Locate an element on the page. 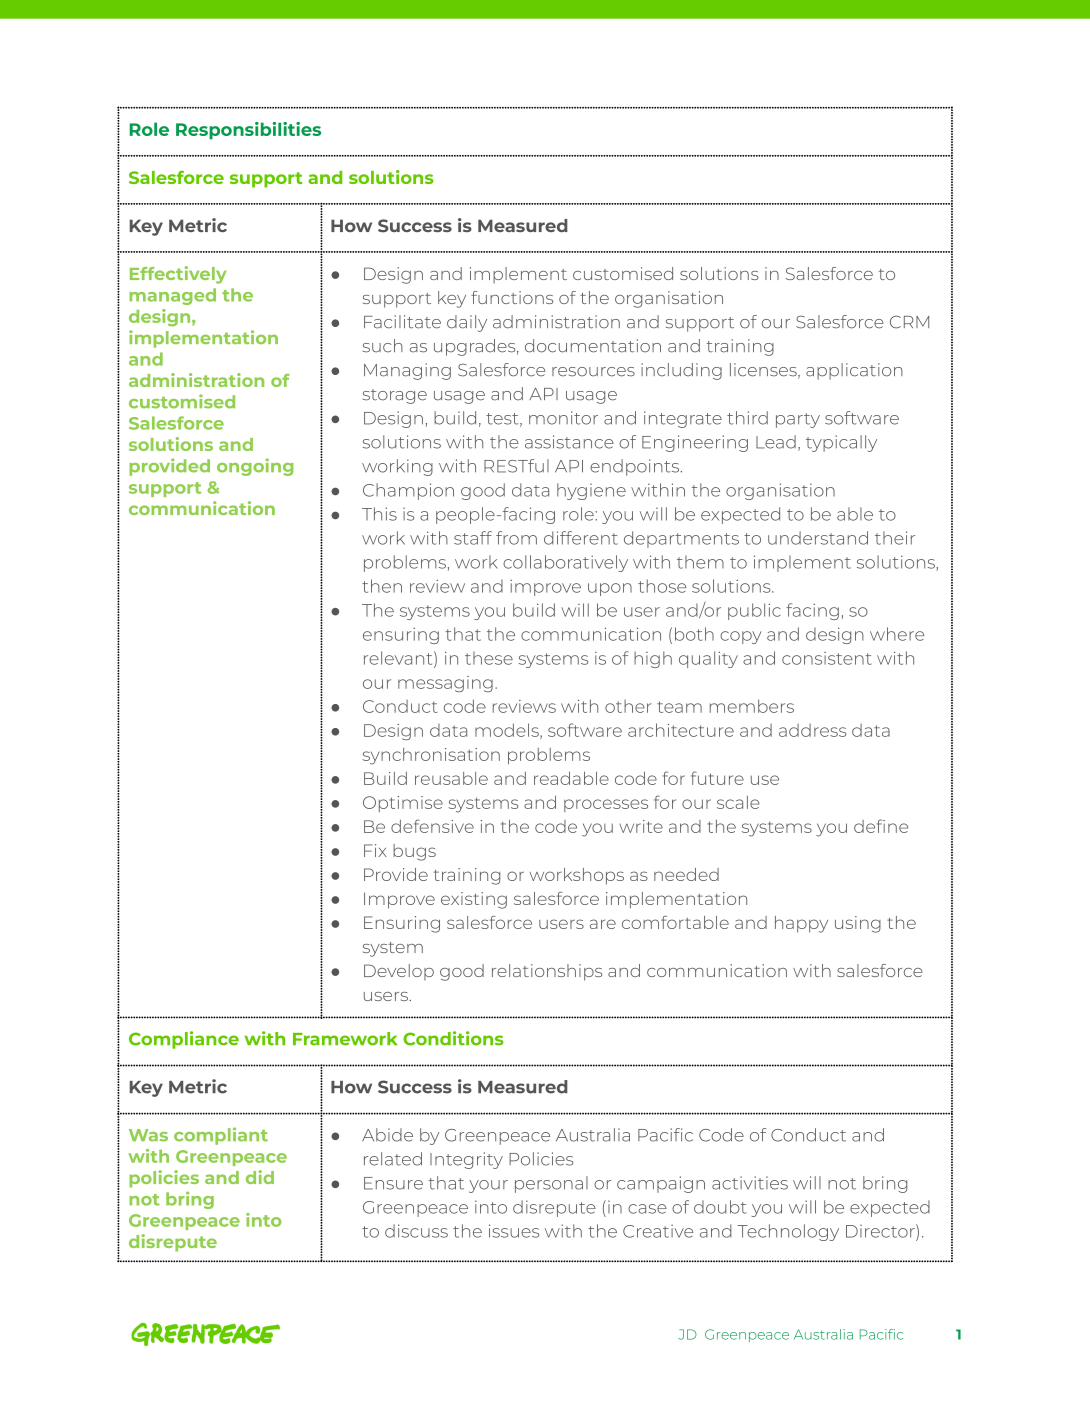 The width and height of the image is (1090, 1410). monitor is located at coordinates (563, 418).
